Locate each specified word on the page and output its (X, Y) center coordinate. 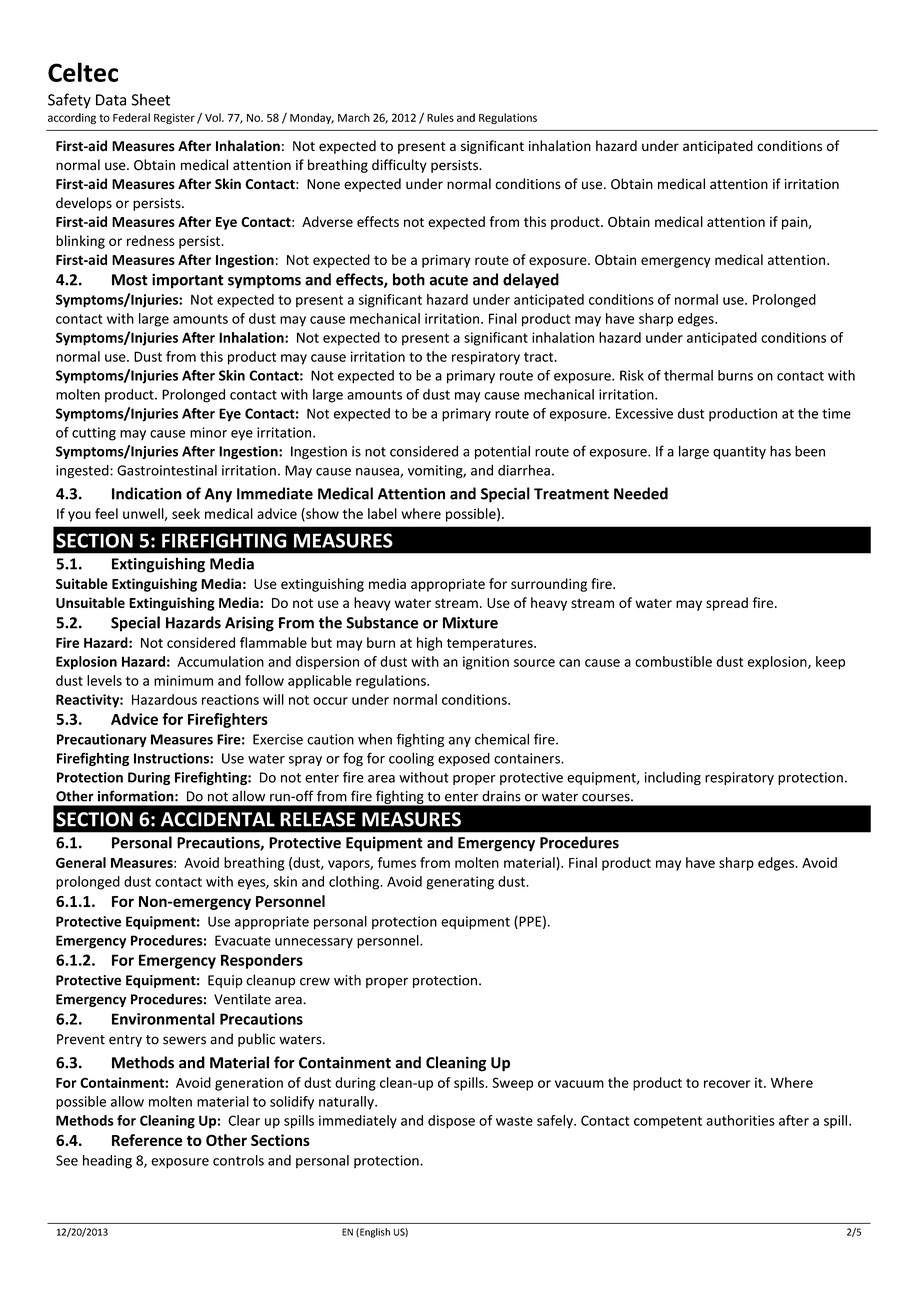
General (81, 862)
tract (540, 357)
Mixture (470, 622)
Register (174, 118)
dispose (451, 1122)
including (673, 779)
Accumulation (220, 661)
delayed (531, 281)
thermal (688, 375)
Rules (440, 117)
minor (208, 432)
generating (460, 883)
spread (727, 604)
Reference (147, 1140)
